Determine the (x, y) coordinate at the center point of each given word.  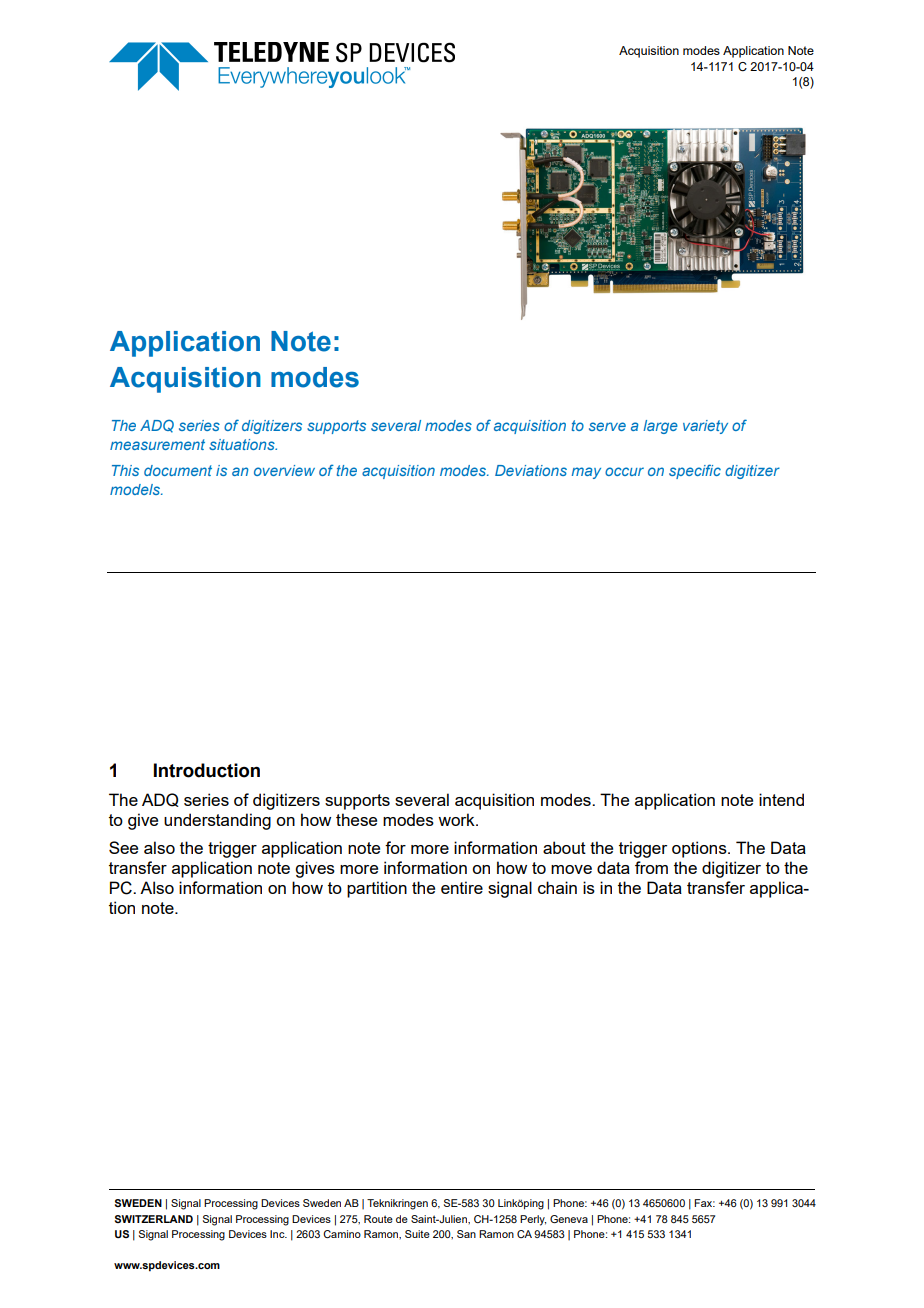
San (466, 1234)
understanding (217, 821)
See (123, 847)
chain (557, 887)
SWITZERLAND (154, 1219)
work (457, 819)
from (651, 867)
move (571, 869)
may (586, 473)
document (178, 470)
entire (462, 887)
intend (781, 799)
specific (695, 471)
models (136, 489)
